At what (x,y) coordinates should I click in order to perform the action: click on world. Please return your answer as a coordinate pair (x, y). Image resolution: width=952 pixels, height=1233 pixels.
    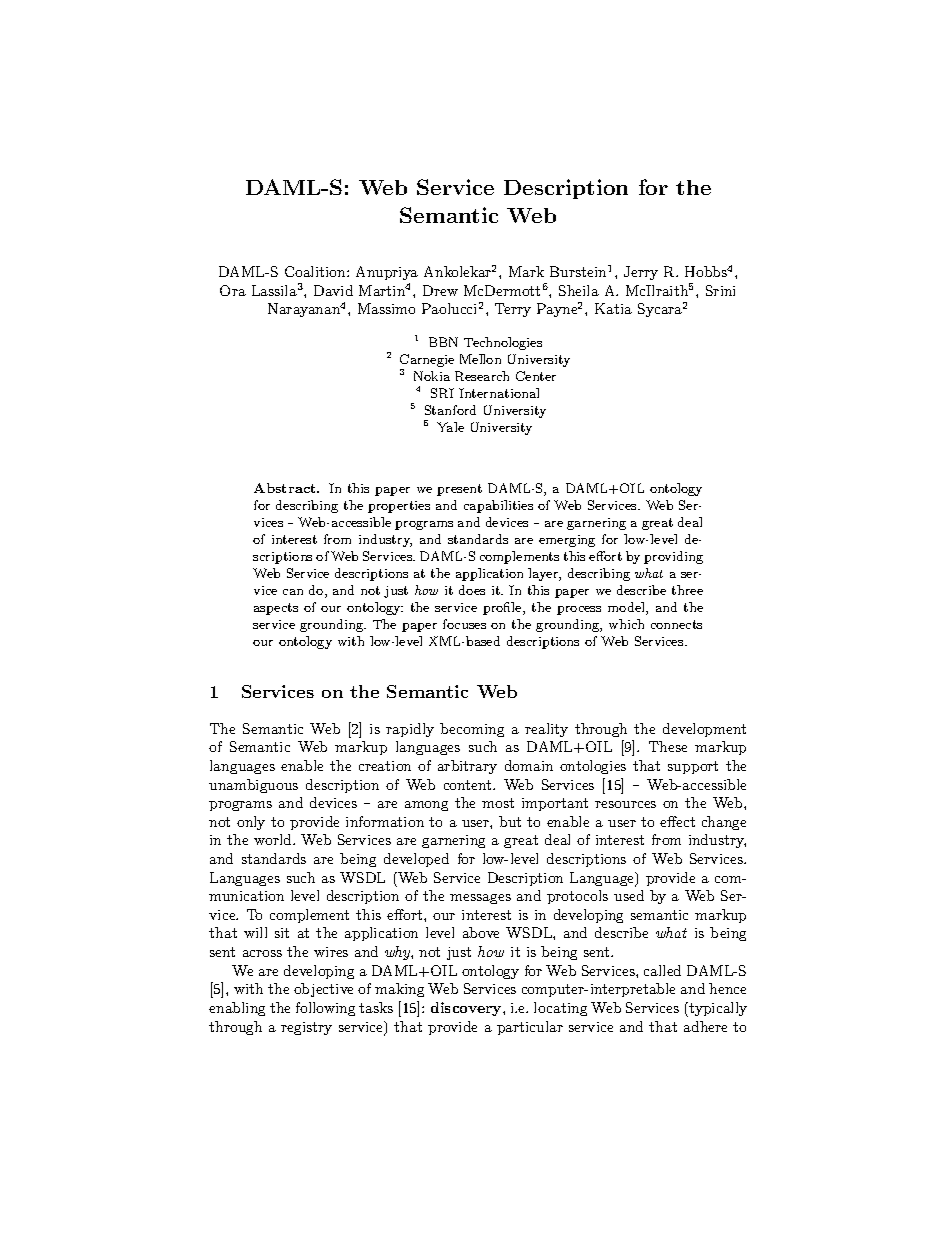
    Looking at the image, I should click on (274, 839).
